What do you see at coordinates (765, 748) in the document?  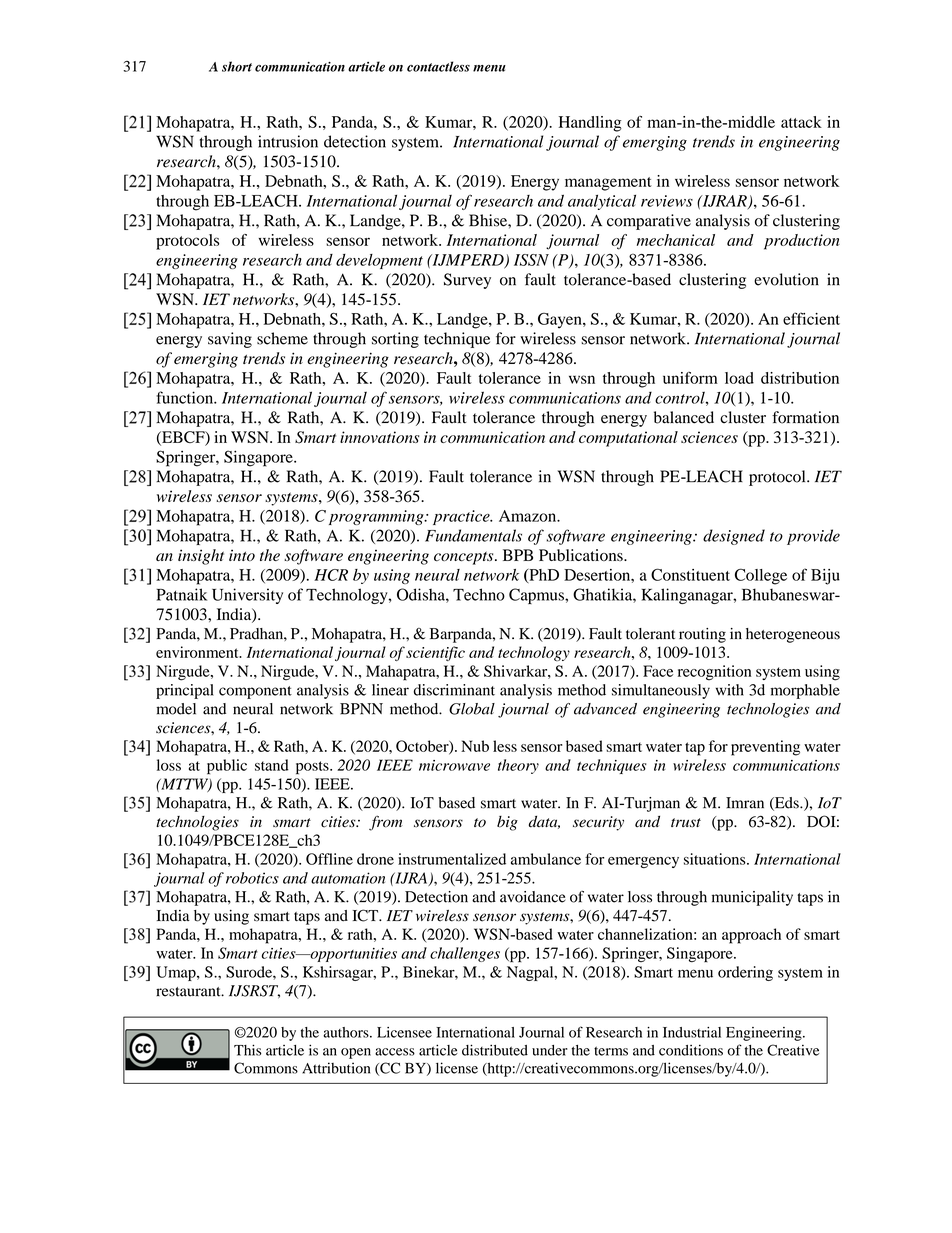 I see `preventing` at bounding box center [765, 748].
